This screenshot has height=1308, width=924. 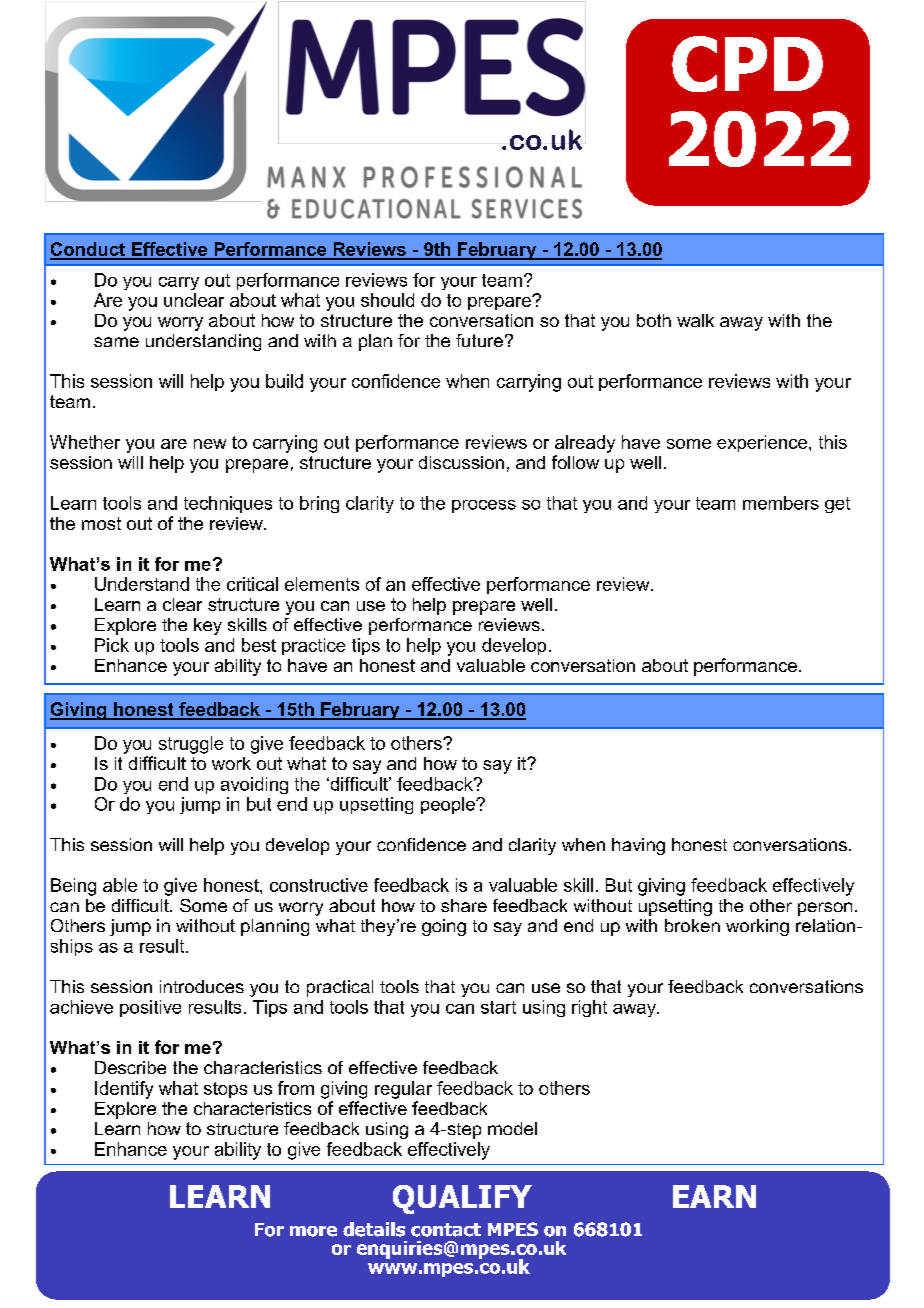 I want to click on CPD, so click(x=747, y=64).
